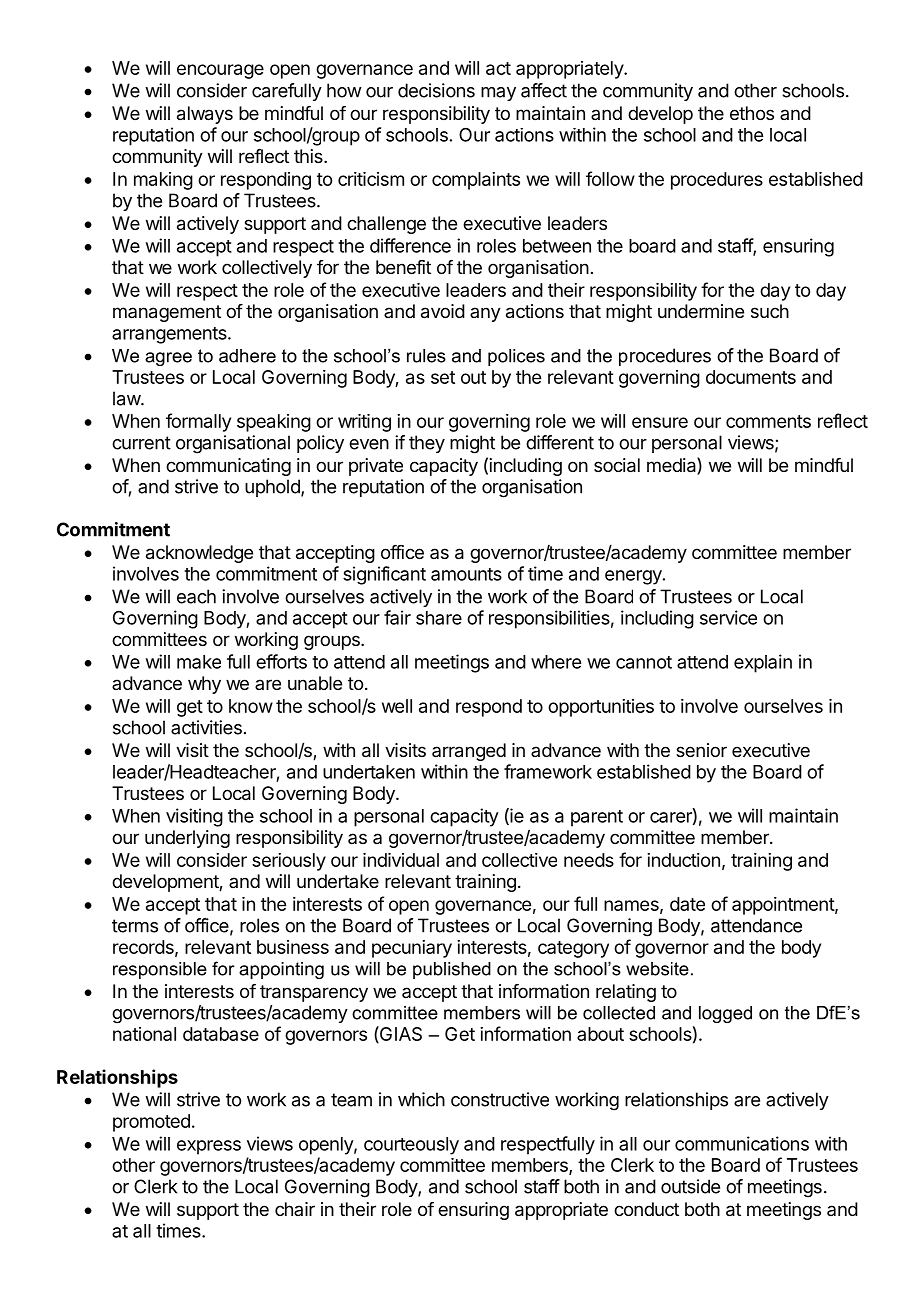  Describe the element at coordinates (209, 1147) in the document. I see `express` at that location.
